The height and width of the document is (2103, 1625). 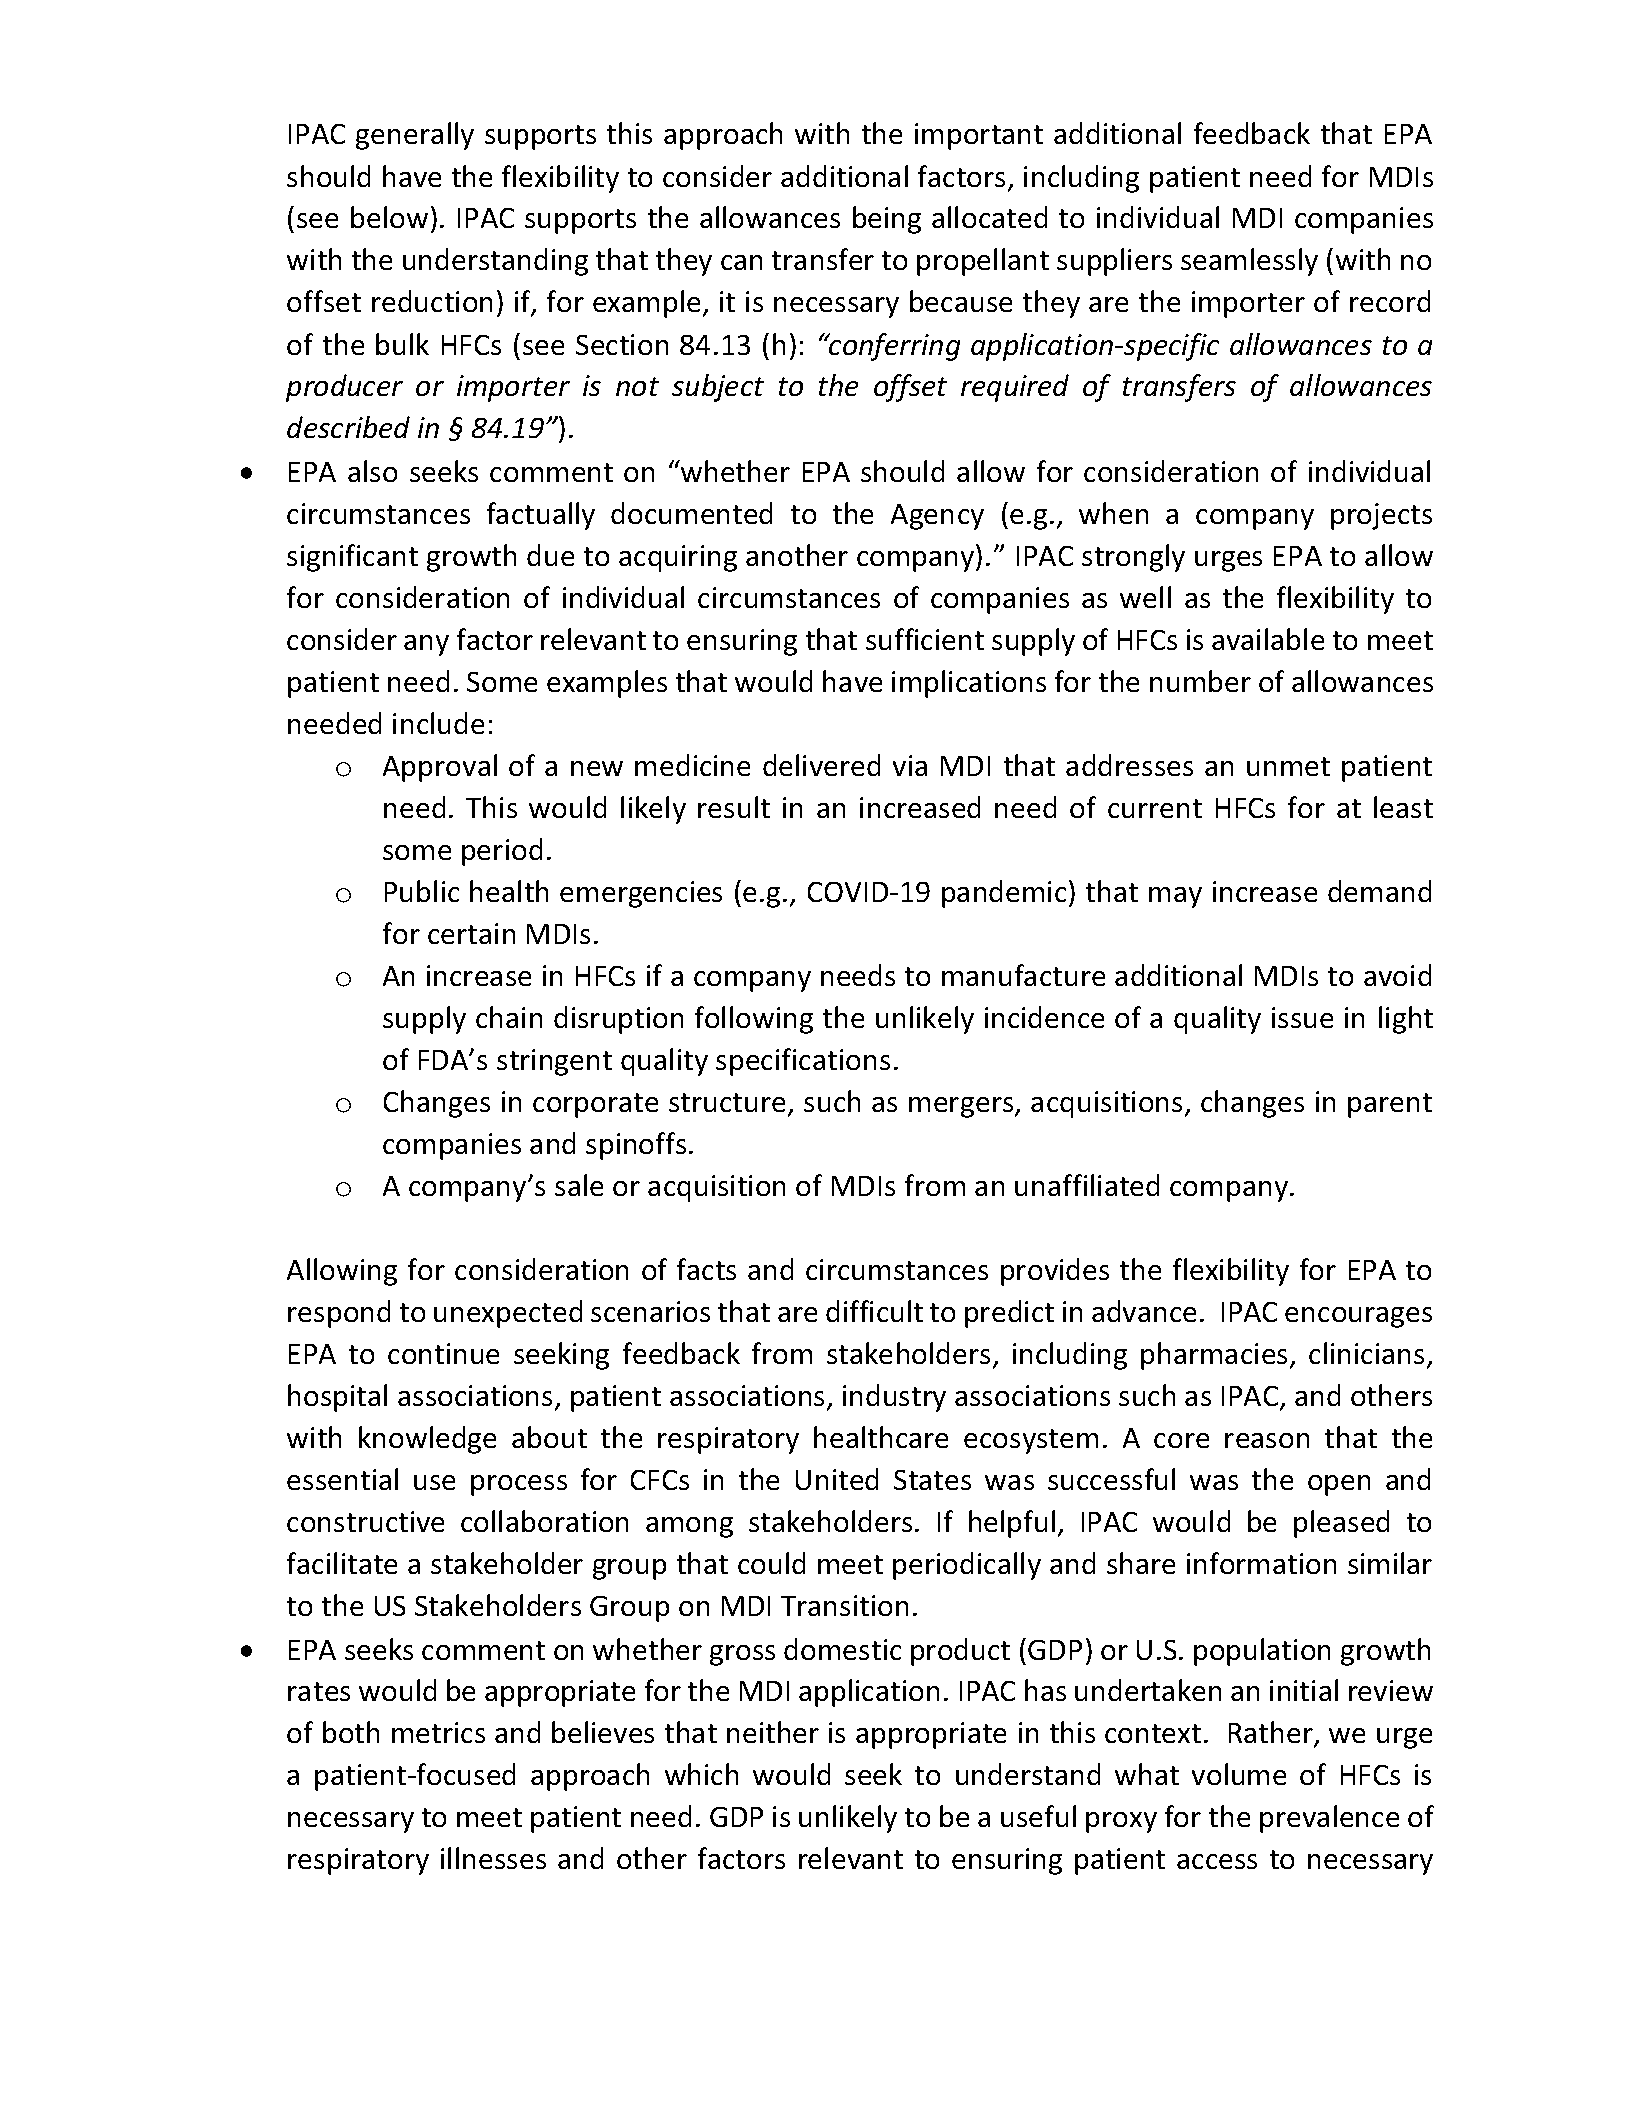 What do you see at coordinates (937, 517) in the document?
I see `Agency` at bounding box center [937, 517].
